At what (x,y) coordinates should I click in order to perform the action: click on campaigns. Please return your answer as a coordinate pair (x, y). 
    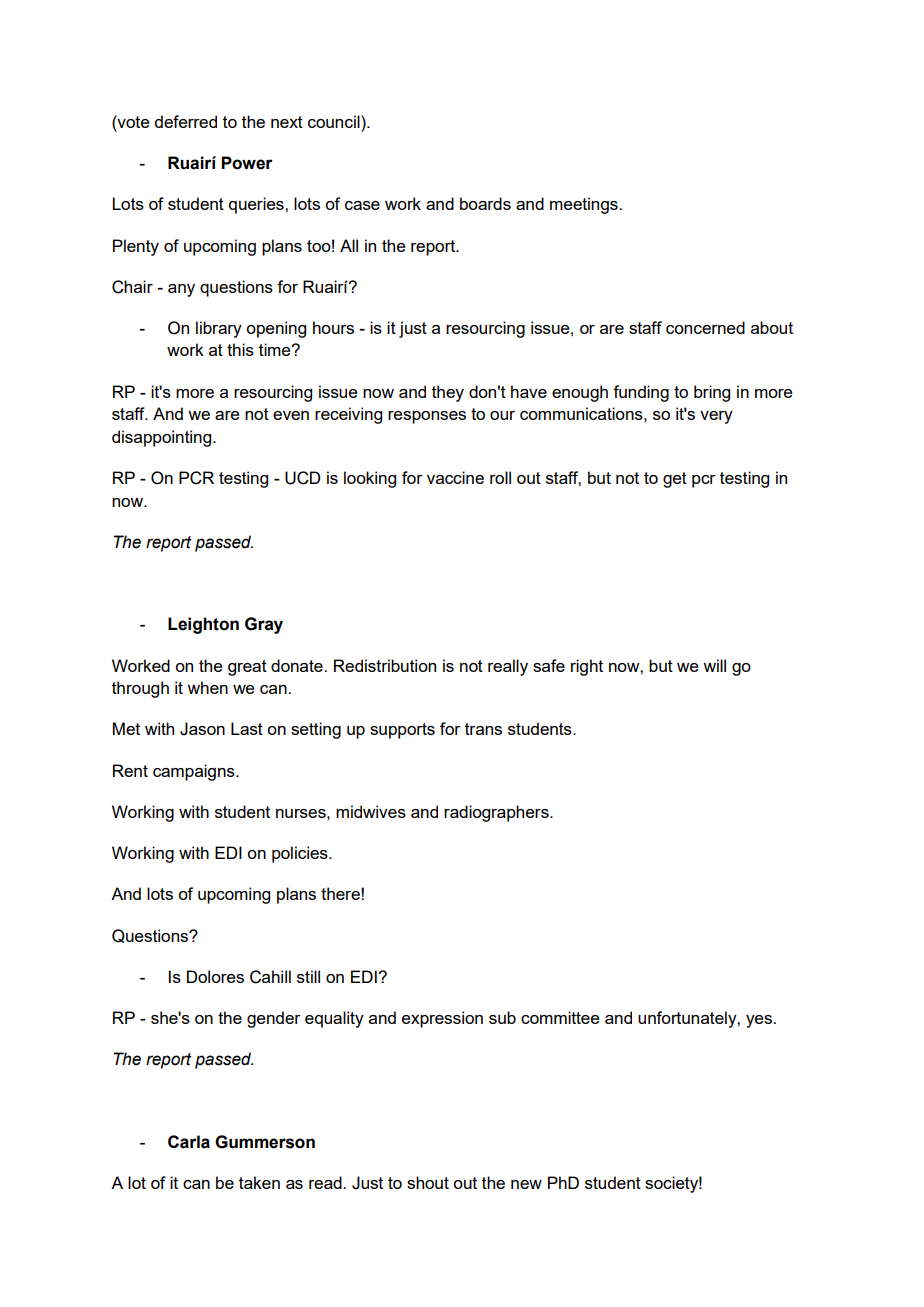
    Looking at the image, I should click on (195, 772).
